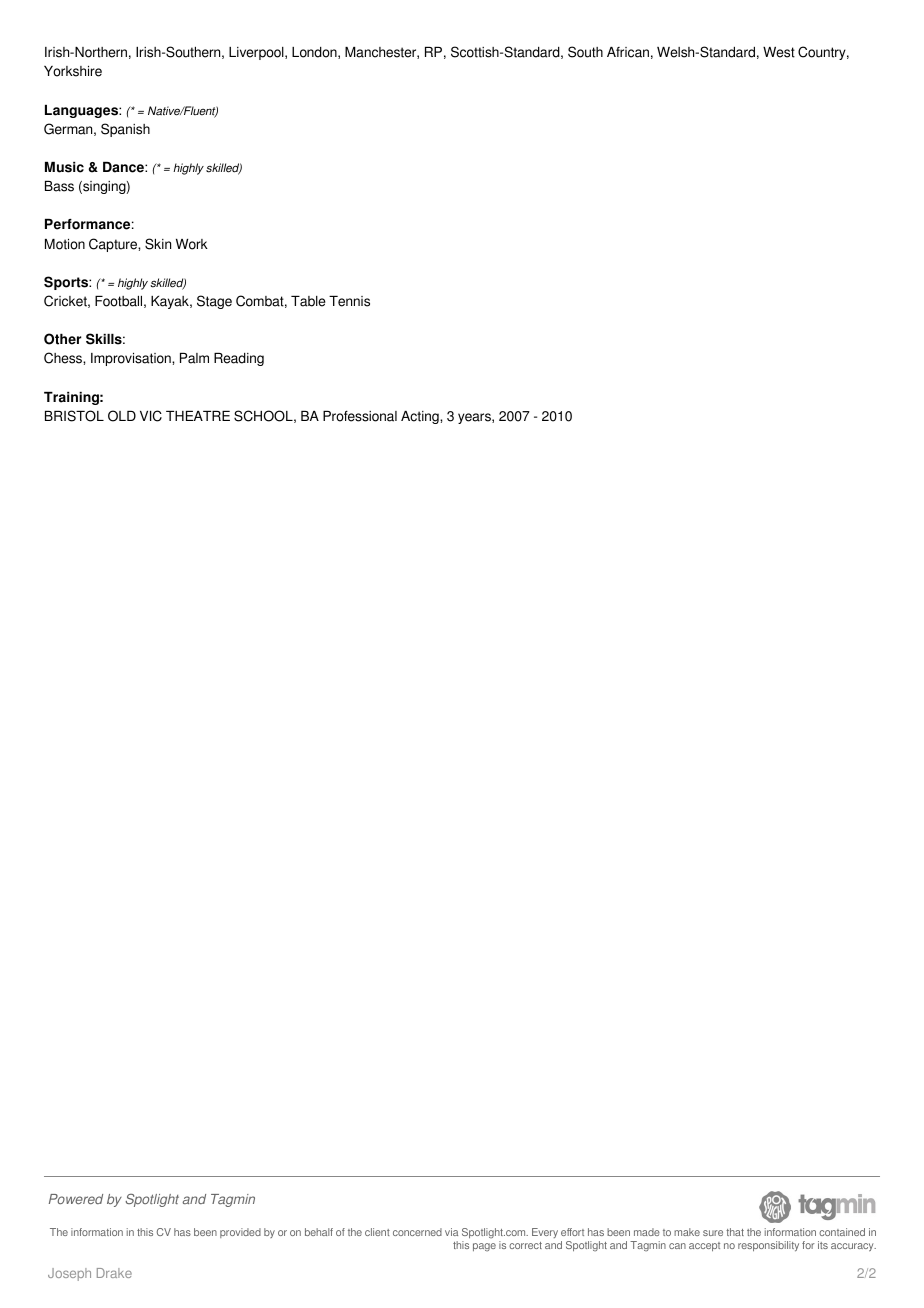 The height and width of the image is (1308, 924). Describe the element at coordinates (76, 1199) in the image. I see `Powered` at that location.
